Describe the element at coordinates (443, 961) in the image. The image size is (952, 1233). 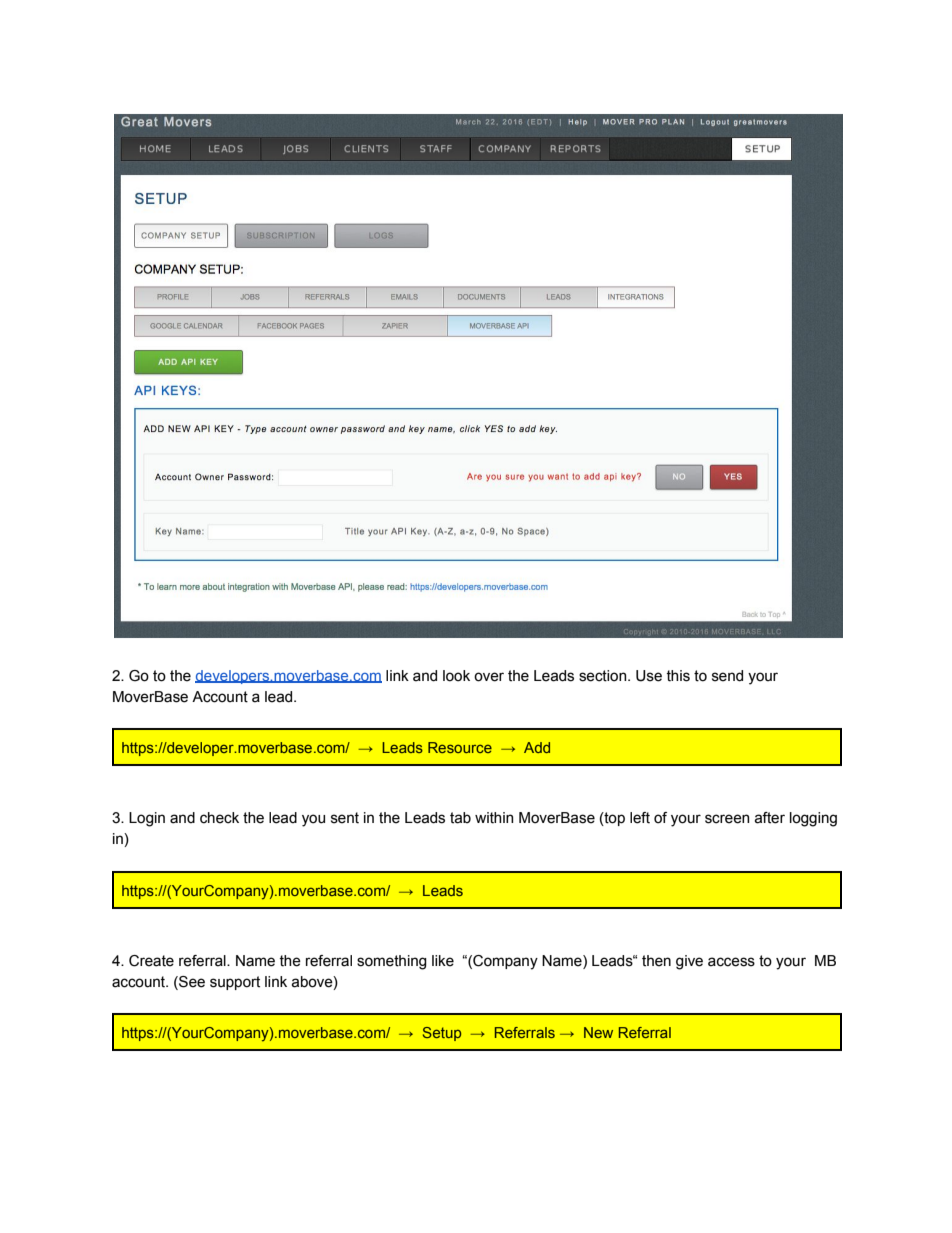
I see `like` at that location.
